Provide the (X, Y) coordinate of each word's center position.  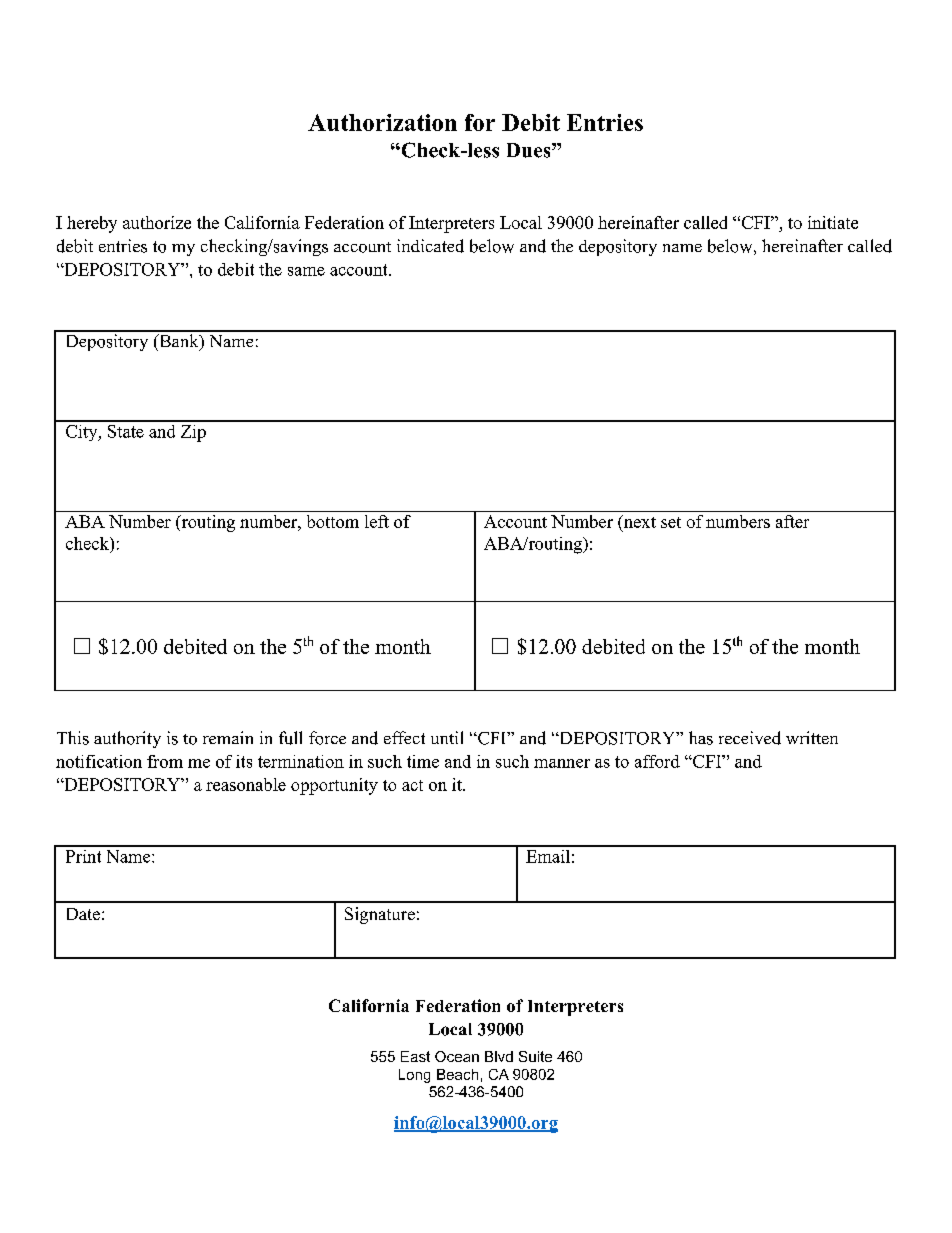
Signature (380, 915)
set (671, 522)
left (377, 521)
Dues (530, 150)
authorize (157, 222)
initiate (833, 222)
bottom (333, 521)
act (412, 785)
